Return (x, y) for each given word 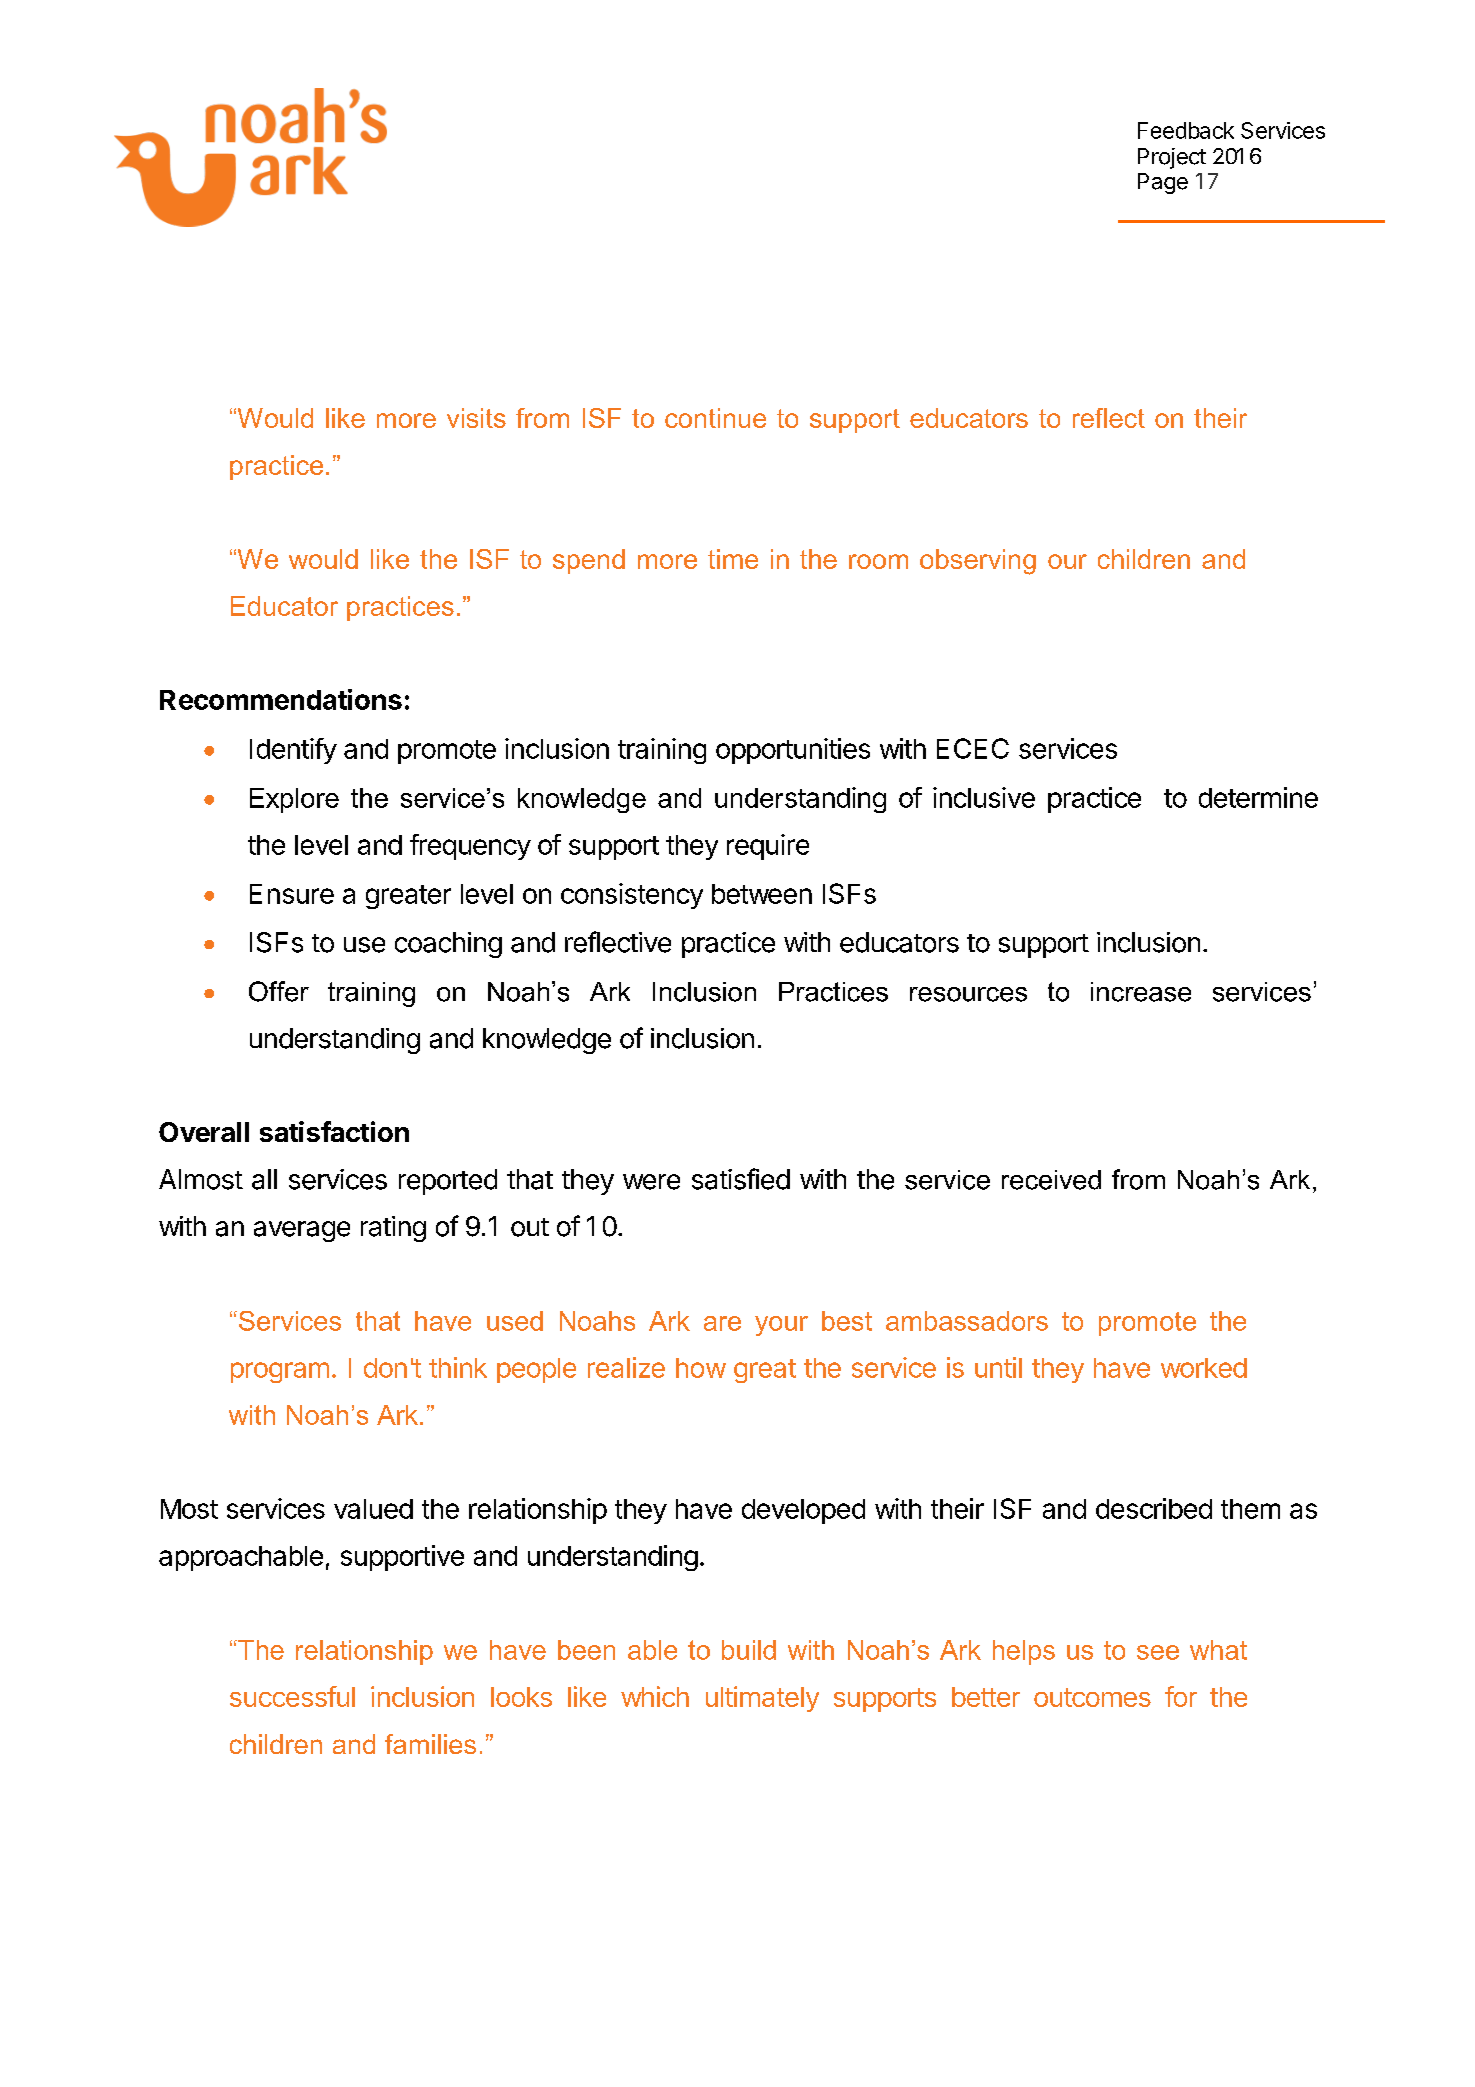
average (302, 1231)
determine (1258, 797)
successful (292, 1696)
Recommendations (281, 699)
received (1051, 1180)
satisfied (741, 1179)
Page (1163, 183)
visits (476, 418)
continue (715, 418)
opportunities (793, 751)
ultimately (762, 1699)
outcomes (1092, 1697)
